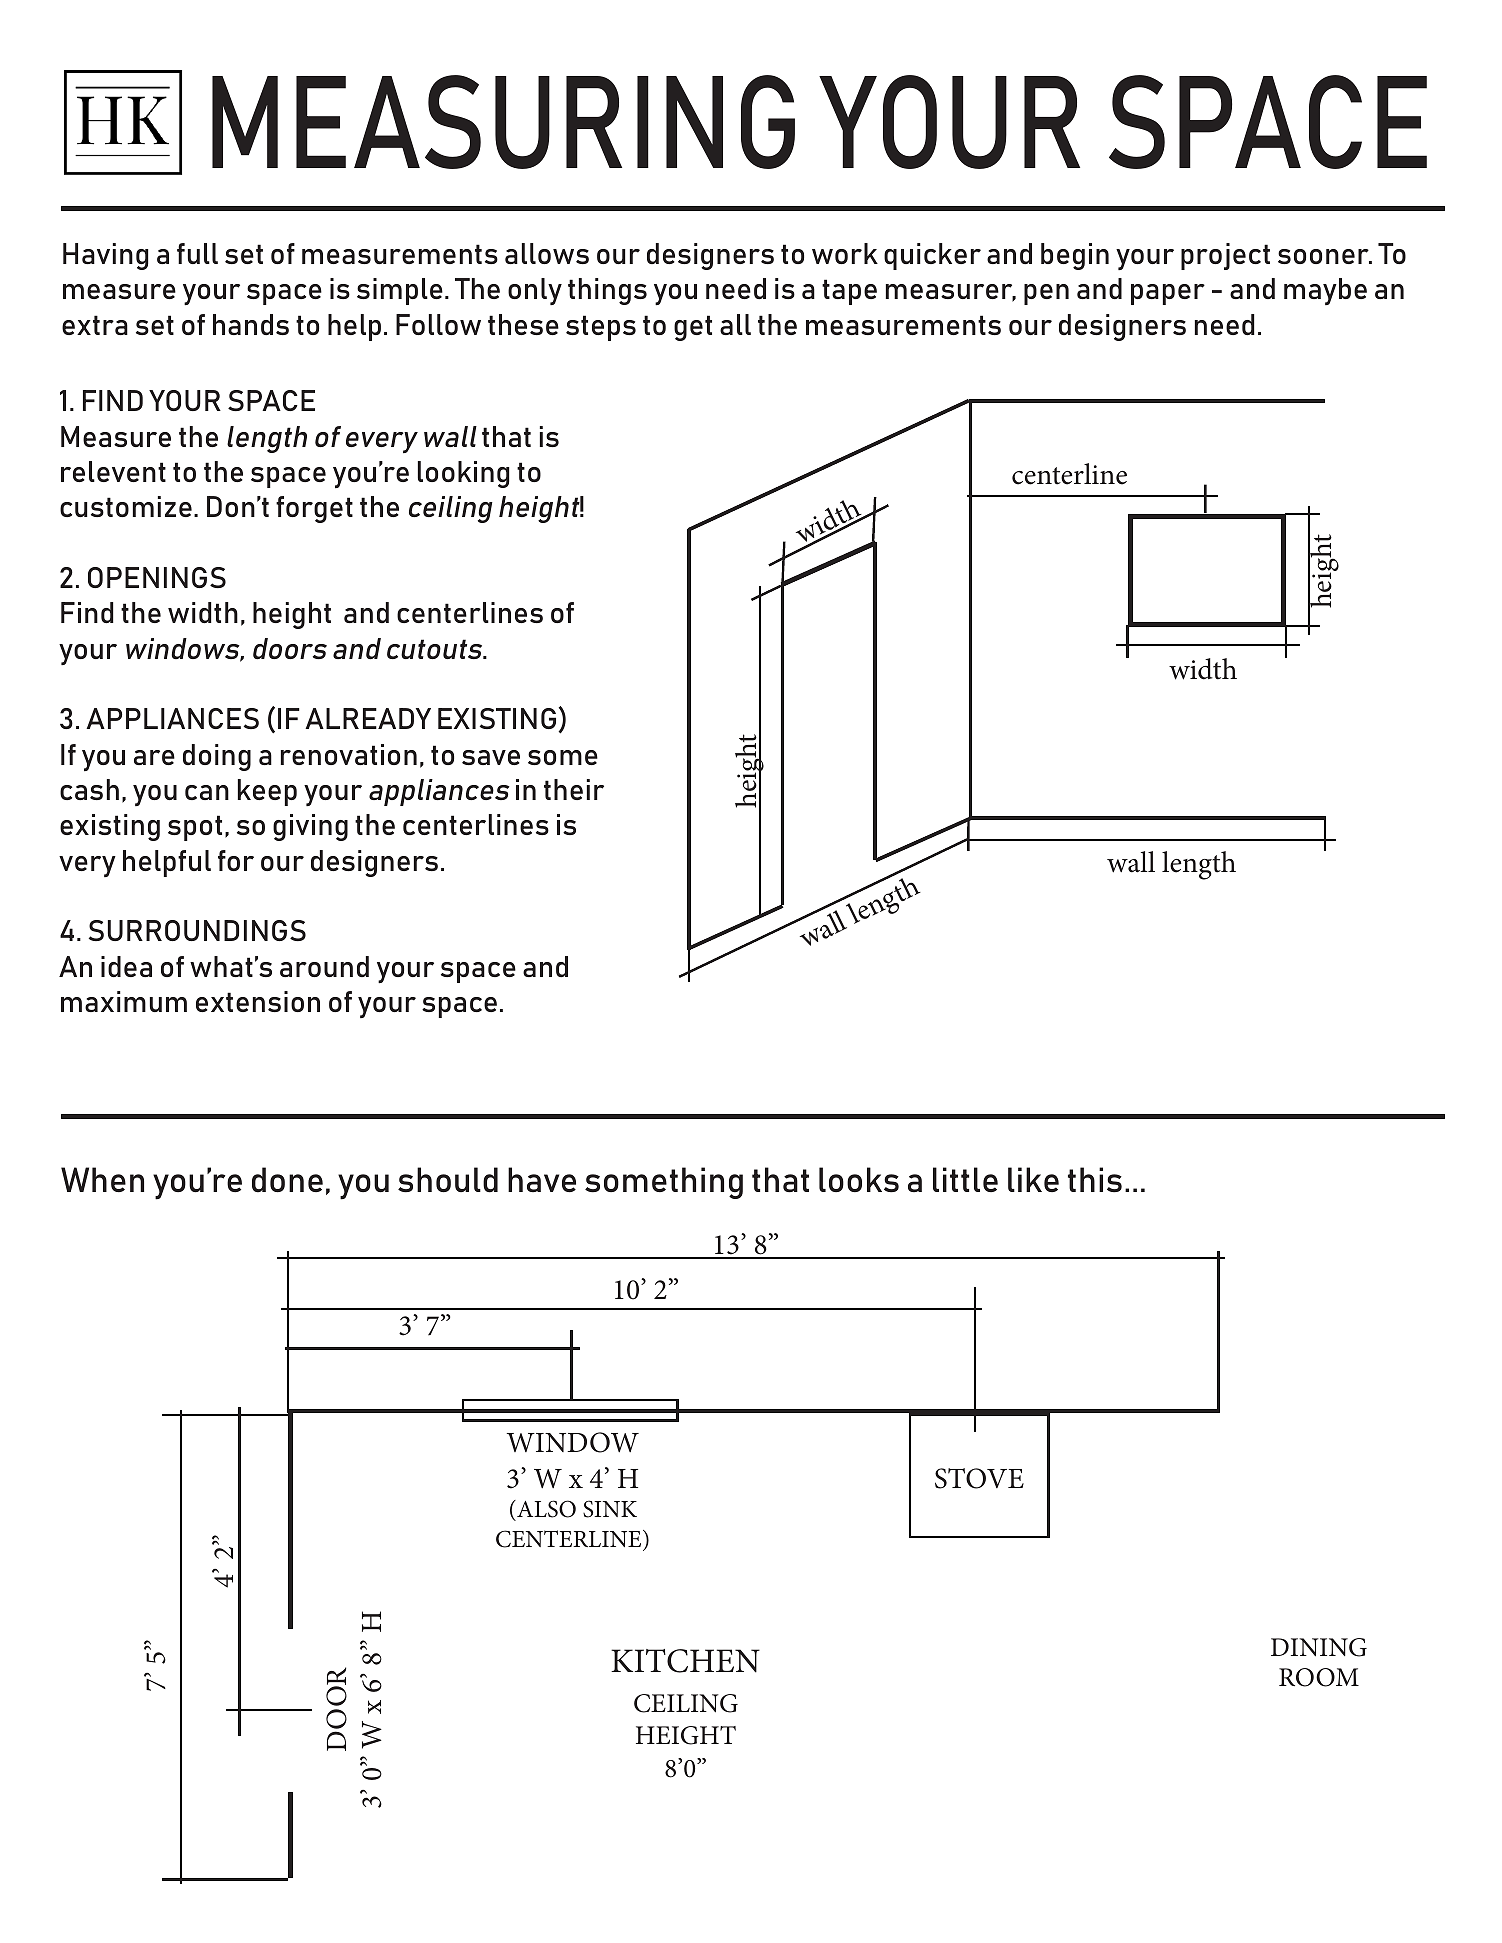  Describe the element at coordinates (859, 1180) in the screenshot. I see `looks` at that location.
